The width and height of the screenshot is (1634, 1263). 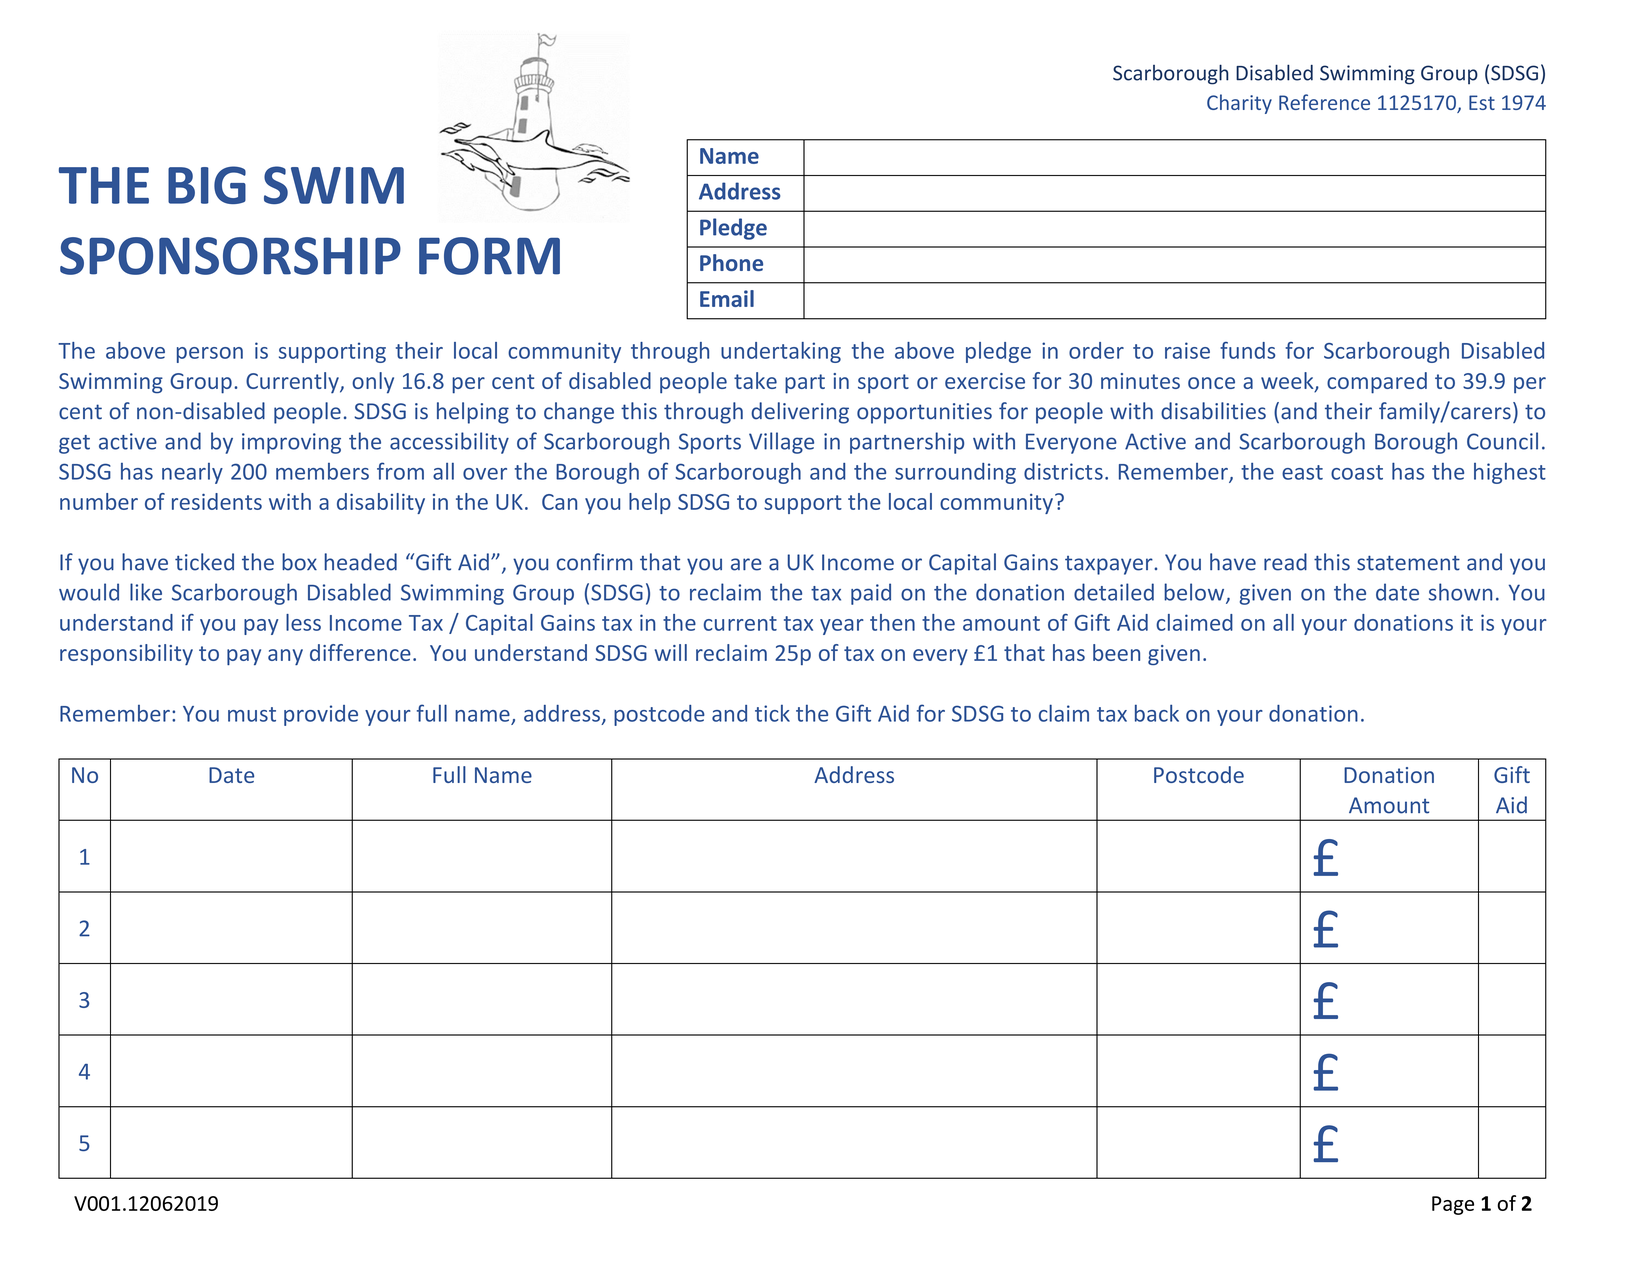 What do you see at coordinates (781, 352) in the screenshot?
I see `undertaking` at bounding box center [781, 352].
